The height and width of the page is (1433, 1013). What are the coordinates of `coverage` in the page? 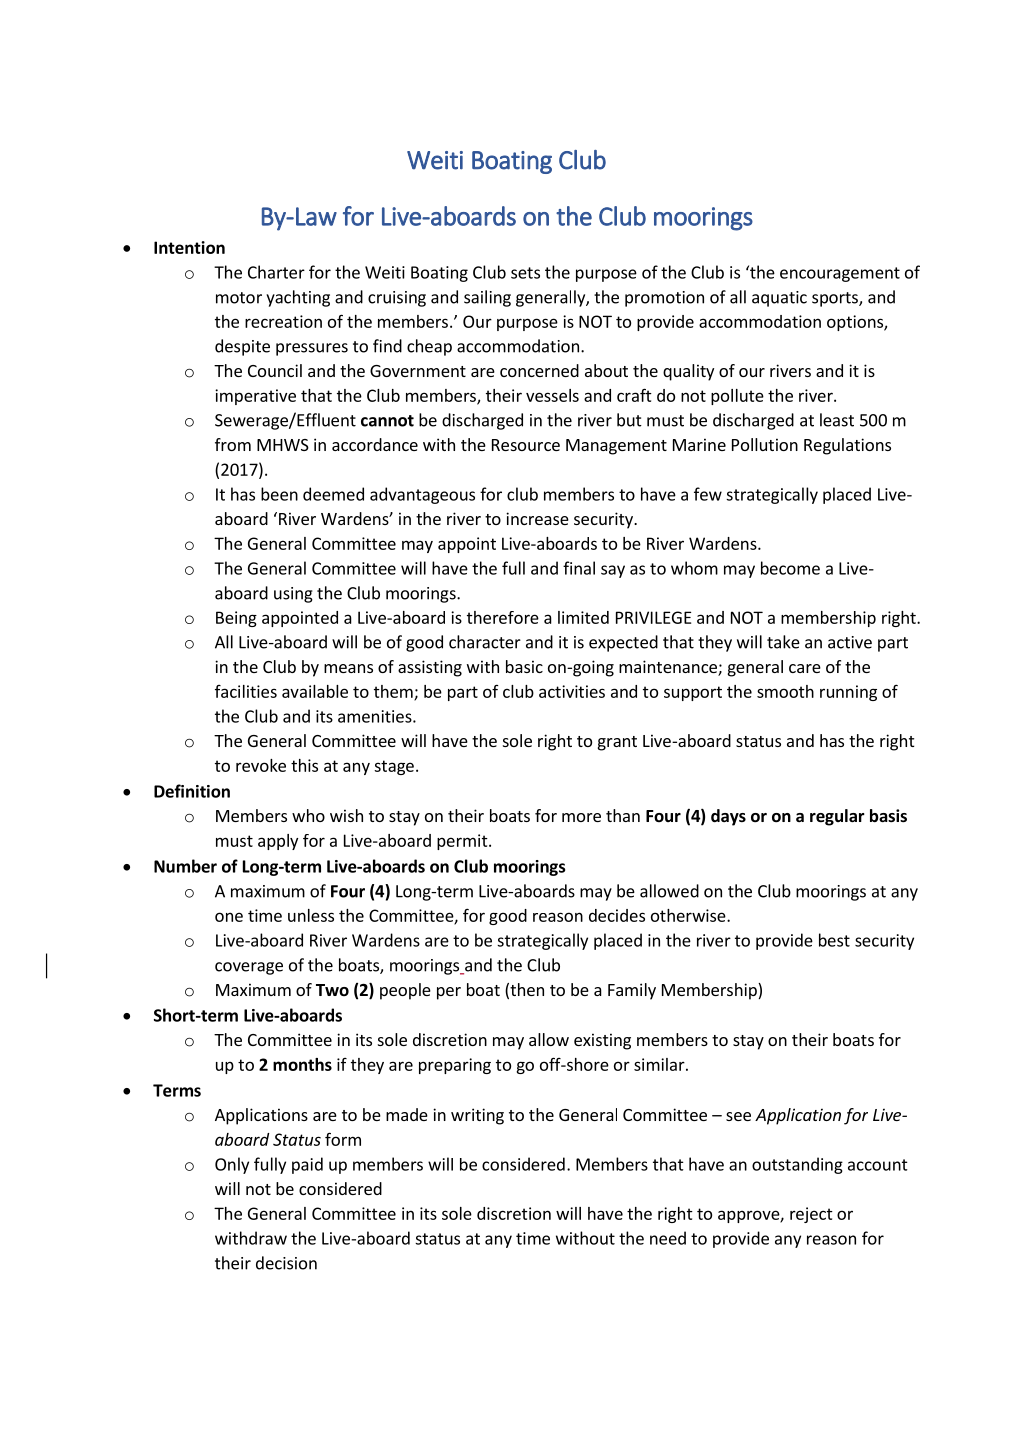 It's located at (249, 968).
